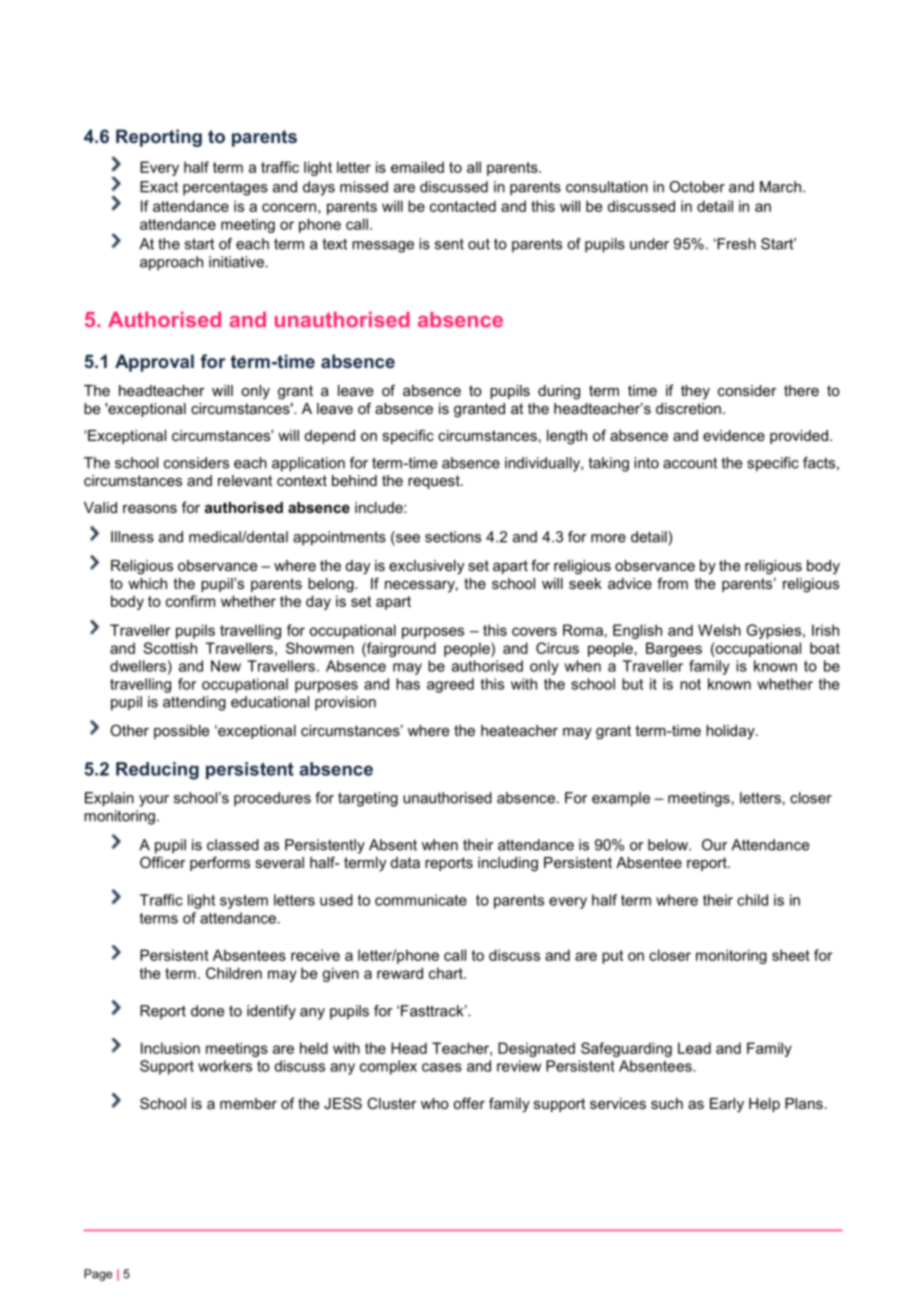  I want to click on possible, so click(181, 732).
